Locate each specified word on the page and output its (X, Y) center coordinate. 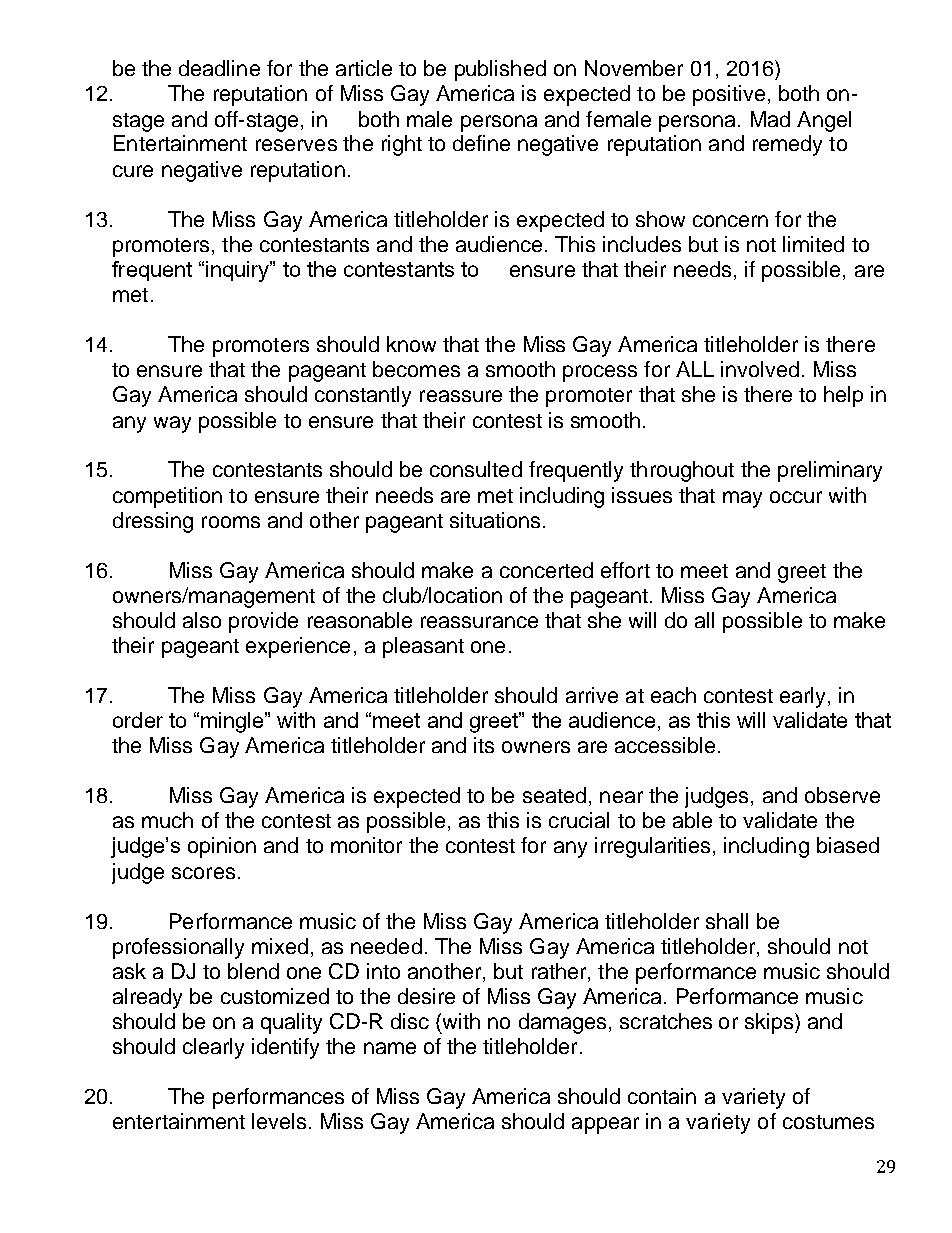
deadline (219, 68)
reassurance (479, 622)
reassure (461, 396)
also (202, 620)
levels (279, 1121)
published (500, 70)
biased (848, 845)
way (172, 424)
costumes (828, 1122)
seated (554, 795)
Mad (770, 119)
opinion (222, 847)
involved (760, 369)
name (390, 1048)
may (742, 499)
